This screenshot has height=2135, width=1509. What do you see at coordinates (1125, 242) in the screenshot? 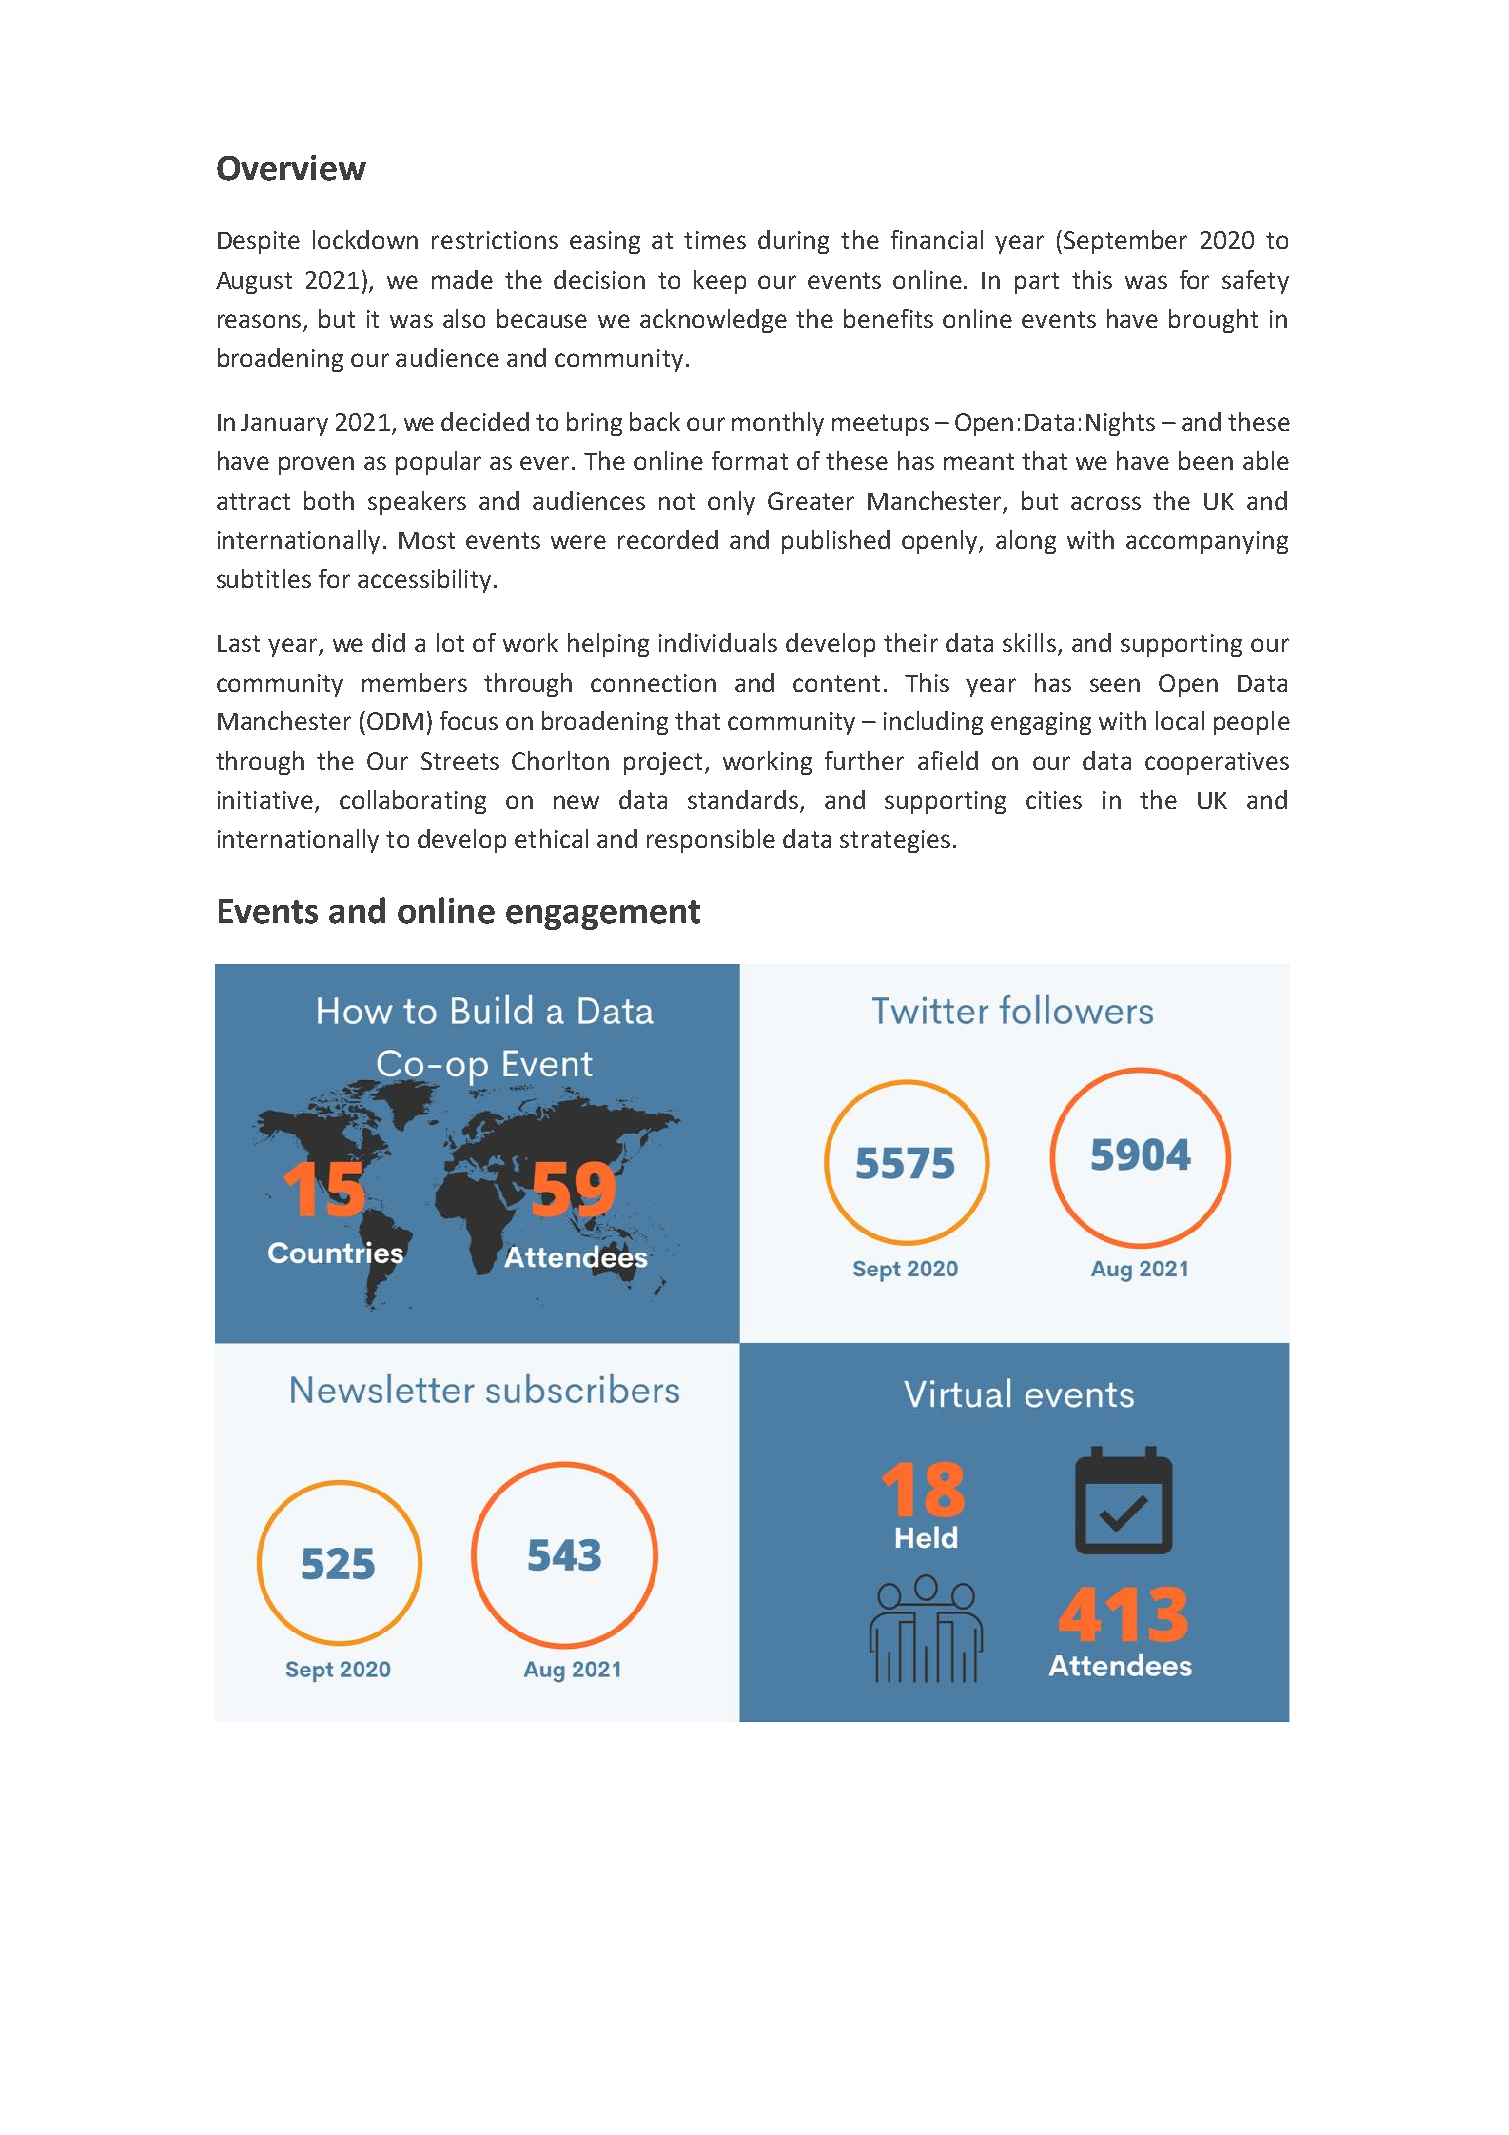
I see `September` at bounding box center [1125, 242].
